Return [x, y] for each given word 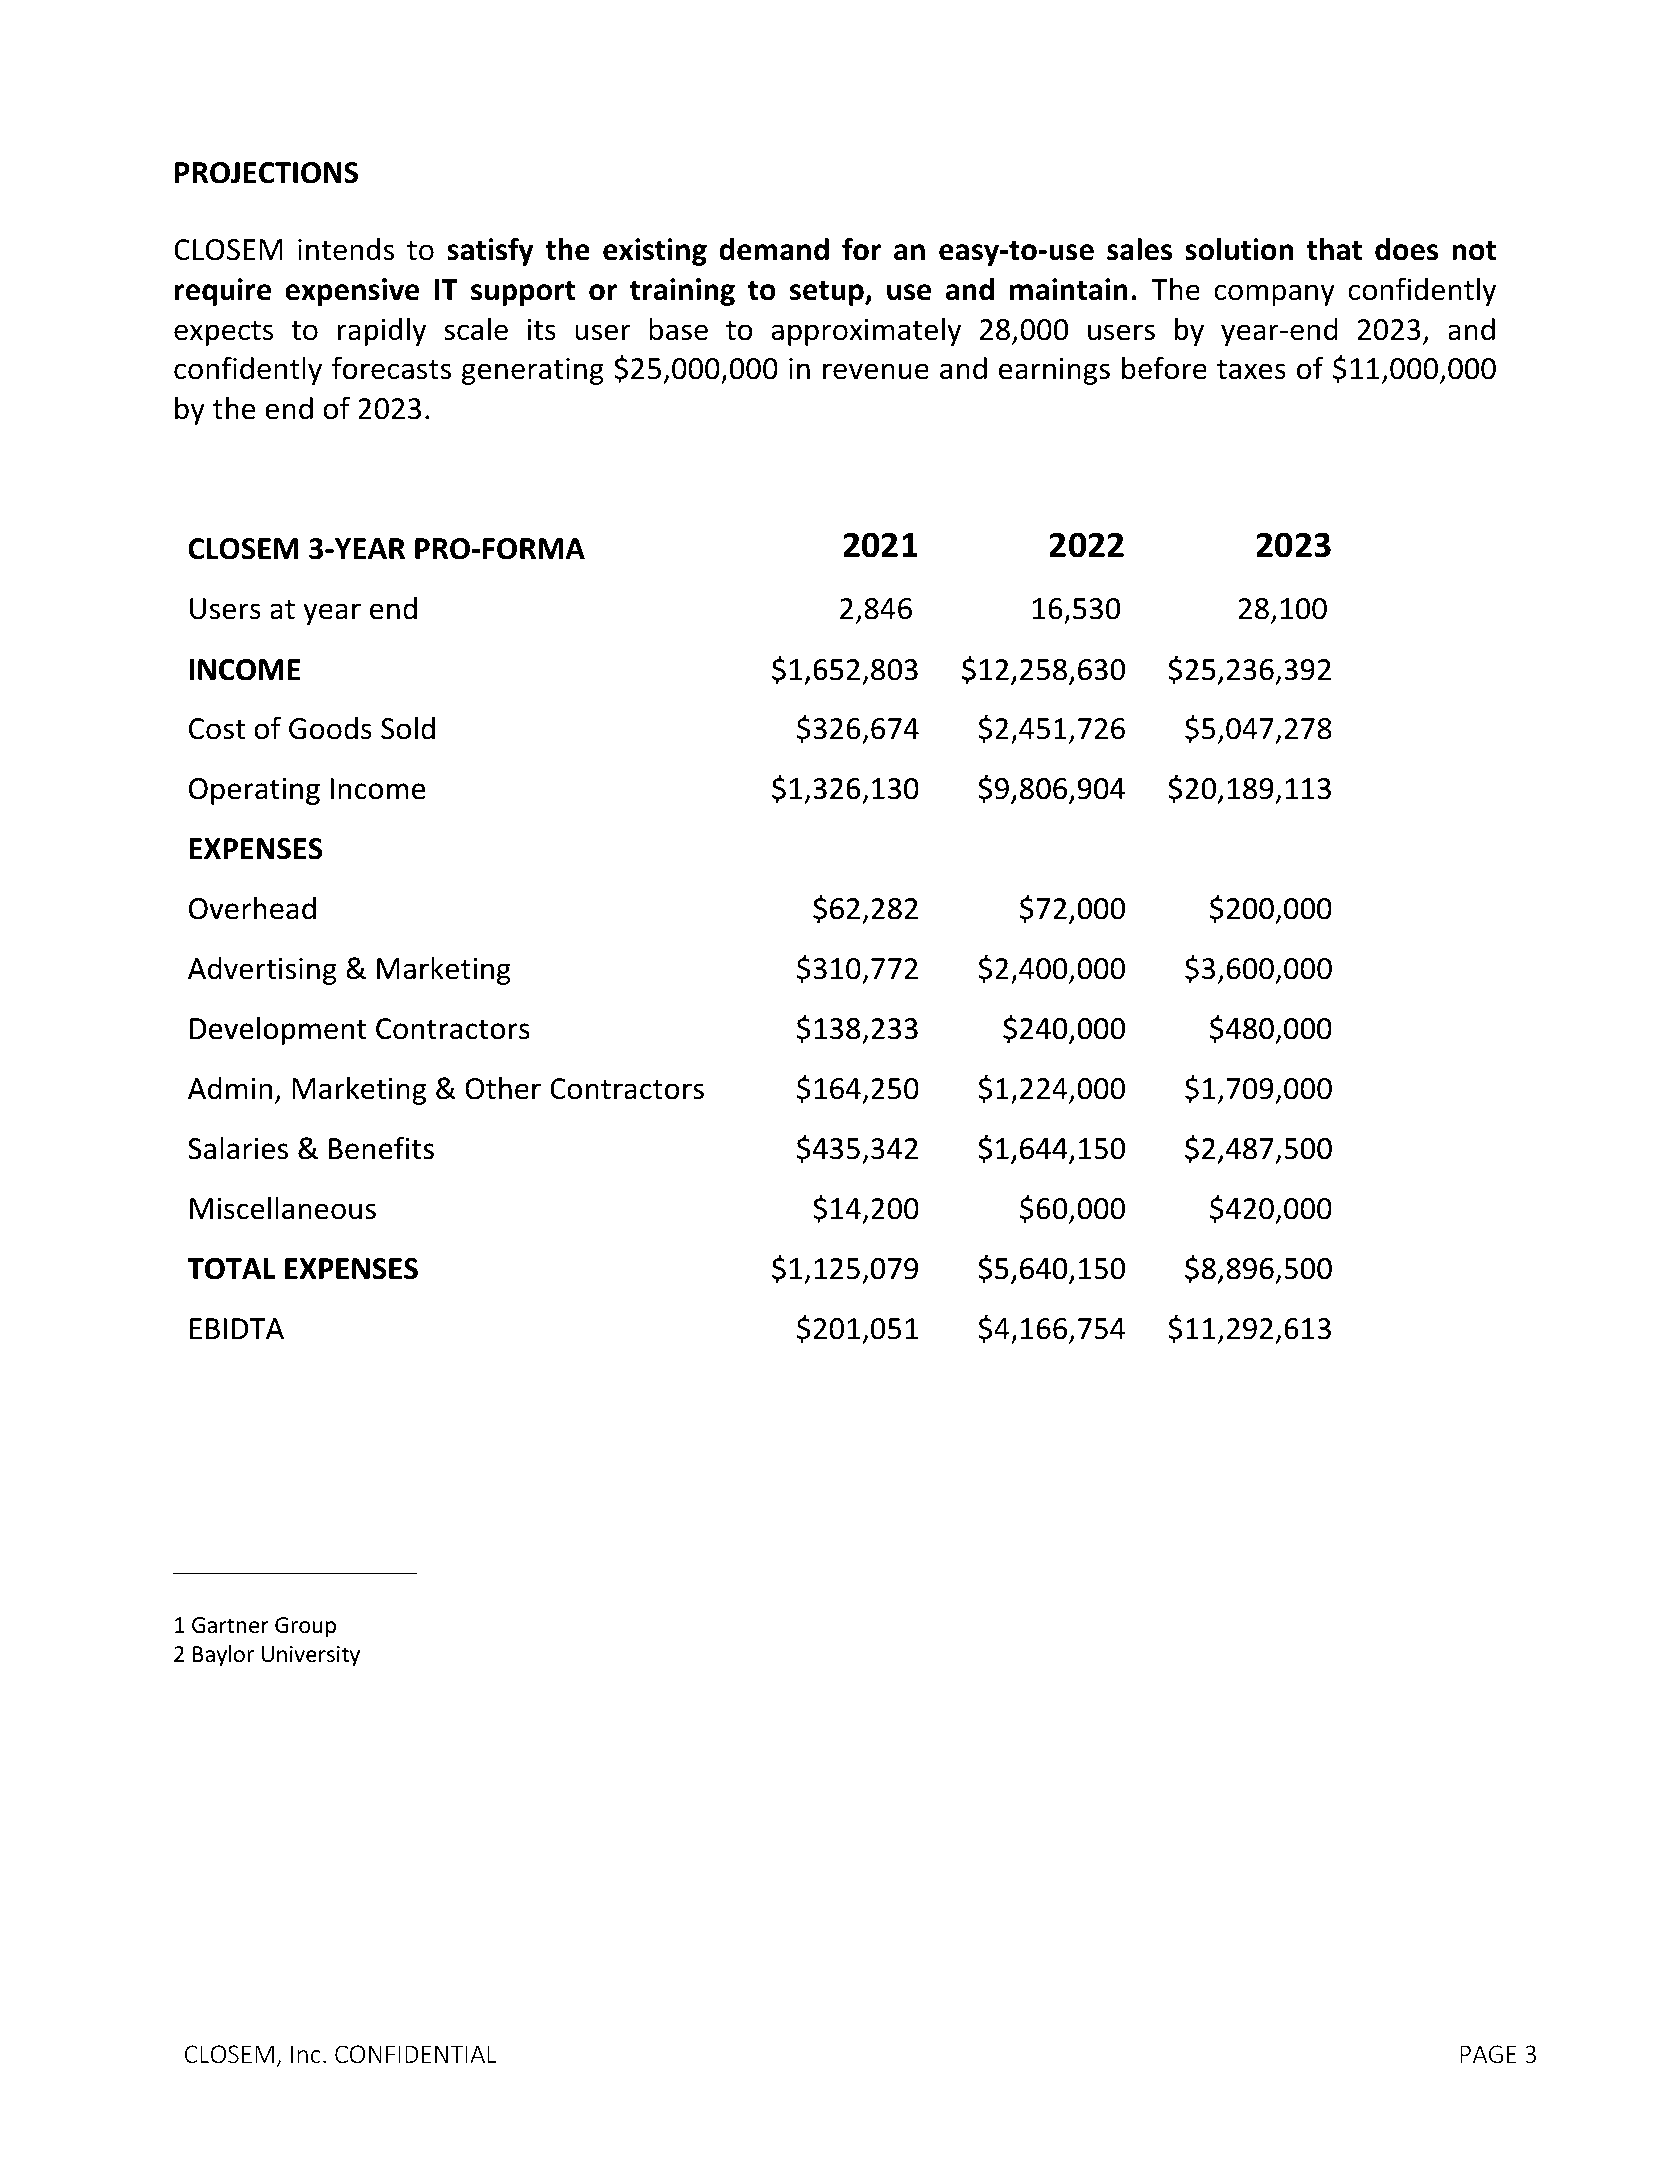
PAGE [1488, 2054]
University [311, 1656]
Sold [408, 728]
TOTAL [231, 1269]
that [1334, 249]
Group [305, 1627]
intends [346, 249]
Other [503, 1088]
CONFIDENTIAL [416, 2054]
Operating [254, 791]
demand [774, 249]
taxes [1251, 370]
